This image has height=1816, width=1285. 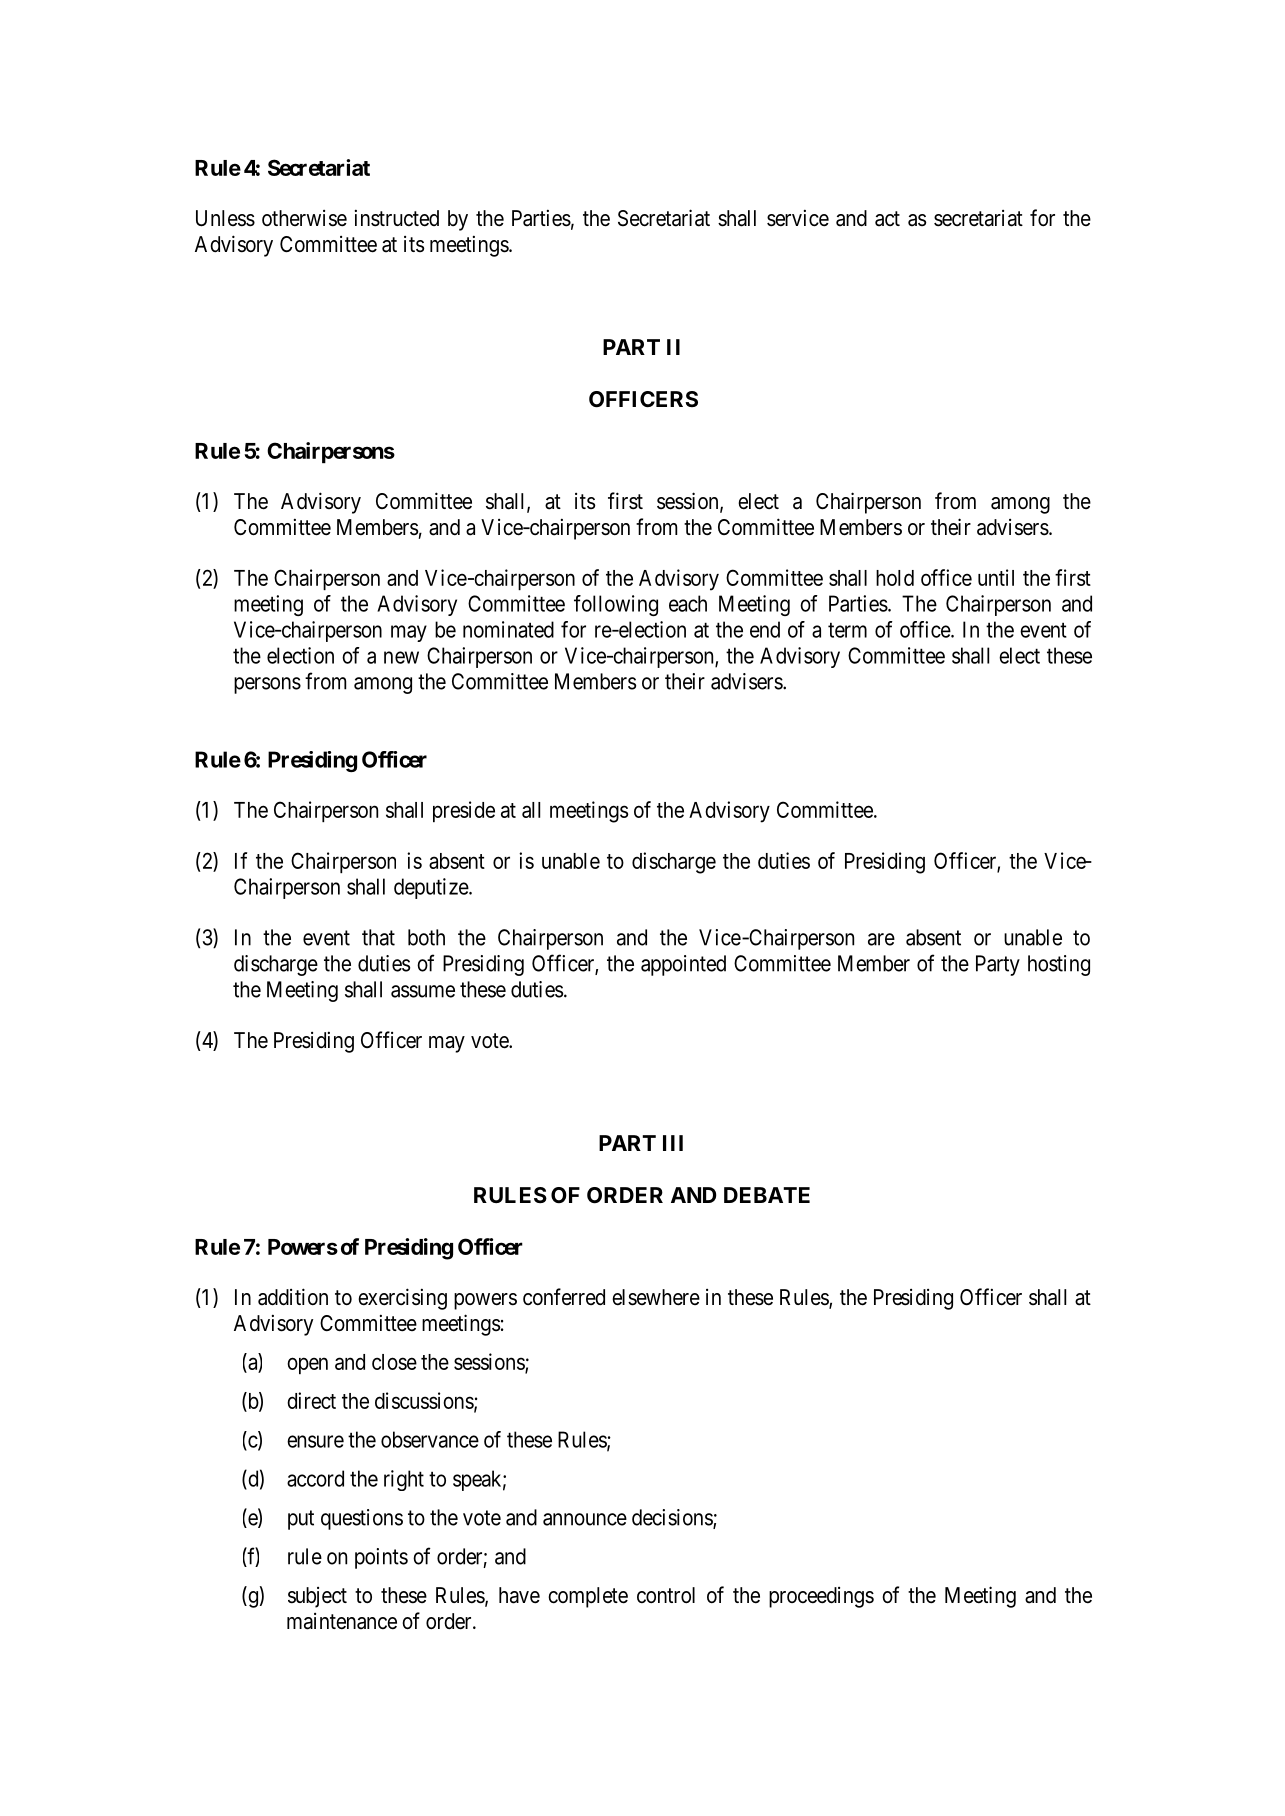 I want to click on that, so click(x=378, y=937).
